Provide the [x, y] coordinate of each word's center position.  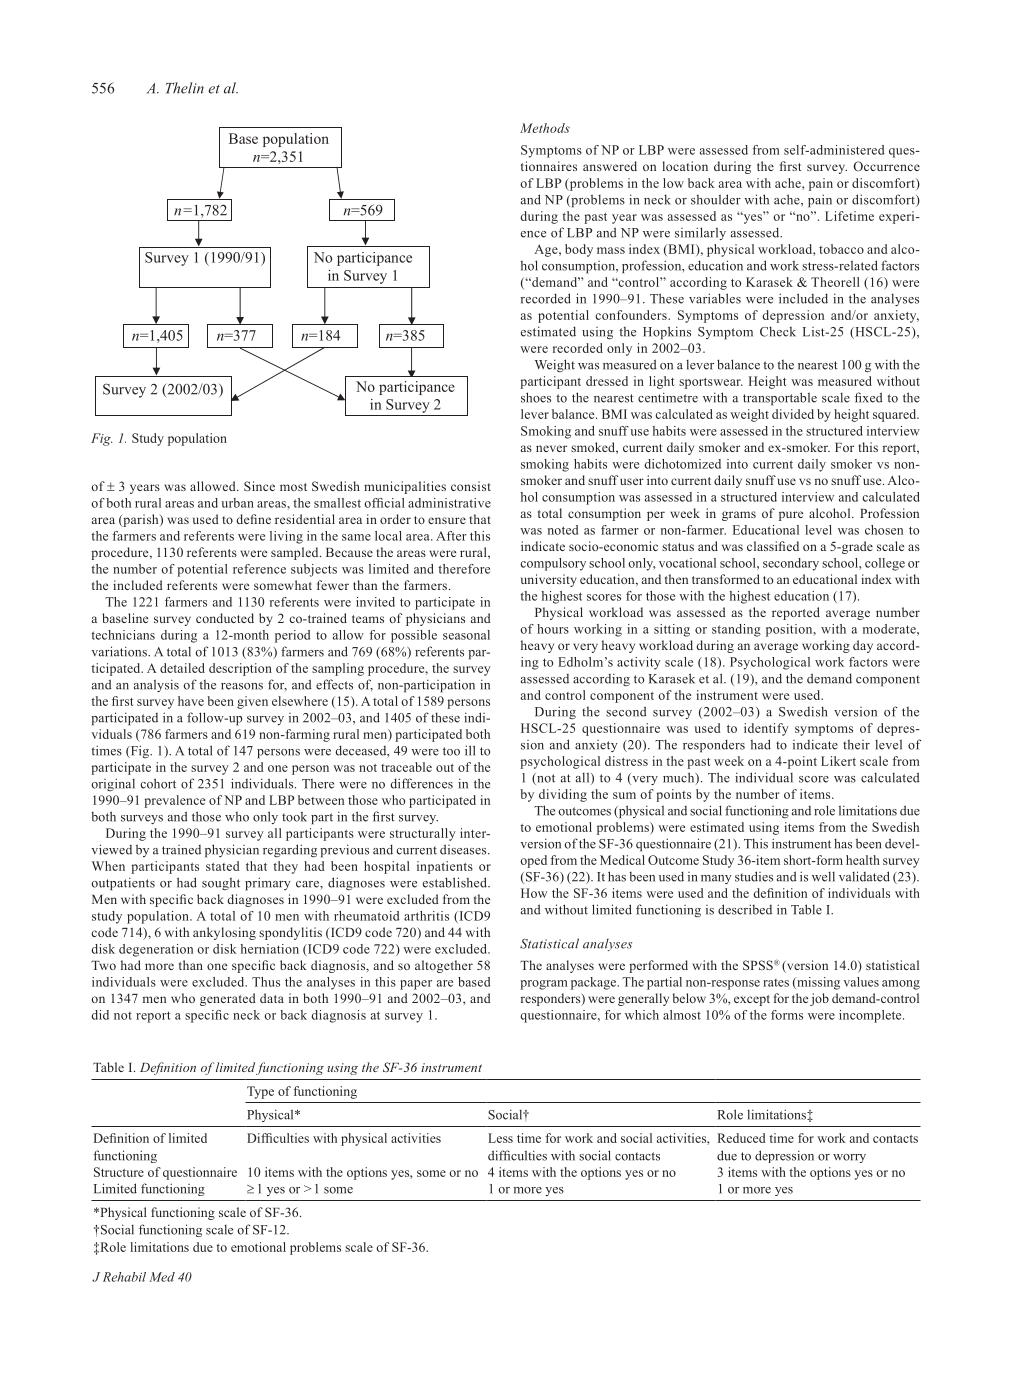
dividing [563, 795]
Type [260, 1092]
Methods [545, 128]
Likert [838, 761]
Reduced [742, 1138]
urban [238, 503]
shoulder [716, 199]
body [579, 250]
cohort [158, 783]
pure [791, 516]
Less [500, 1138]
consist [471, 486]
